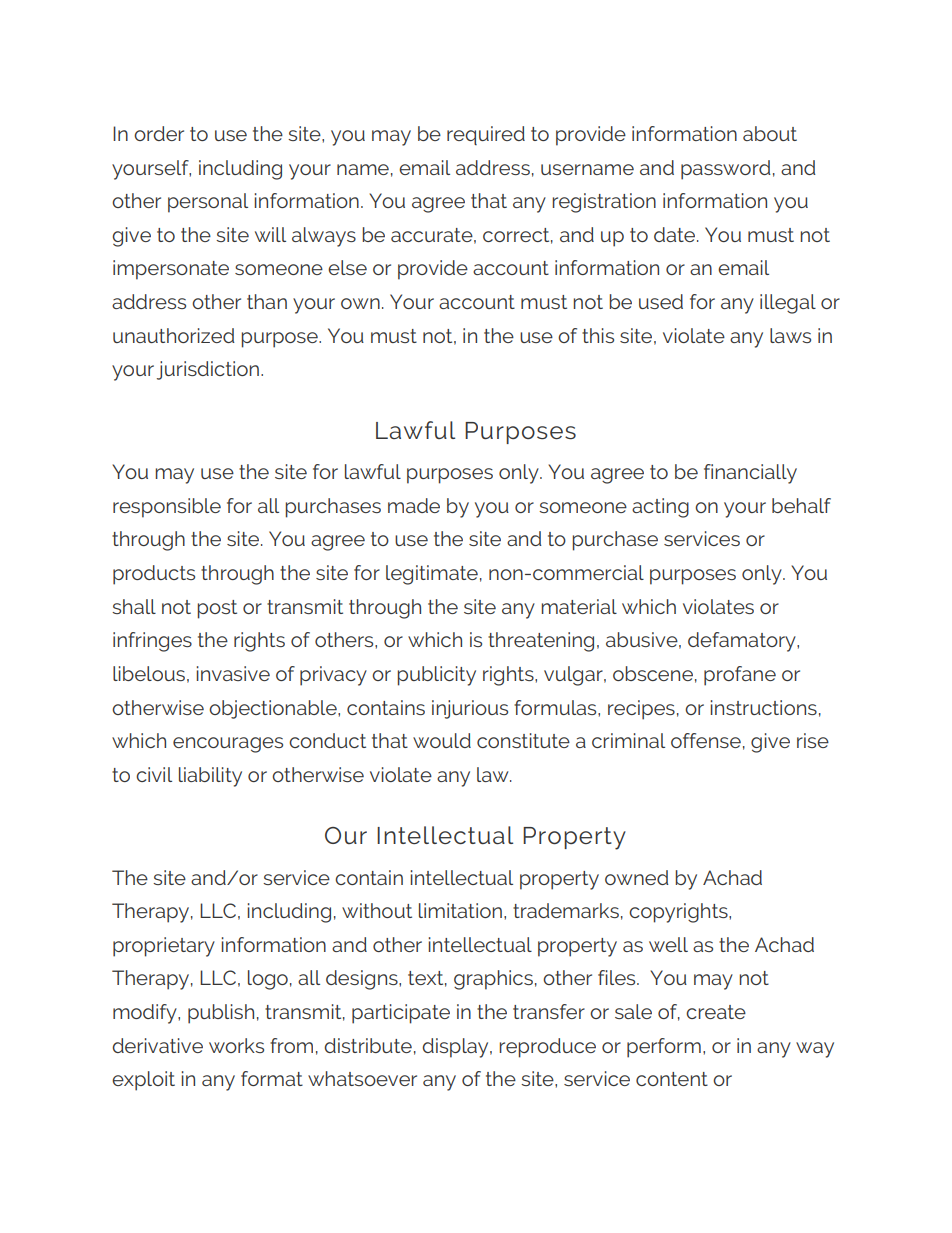 This page has width=952, height=1233. What do you see at coordinates (217, 609) in the page?
I see `post` at bounding box center [217, 609].
